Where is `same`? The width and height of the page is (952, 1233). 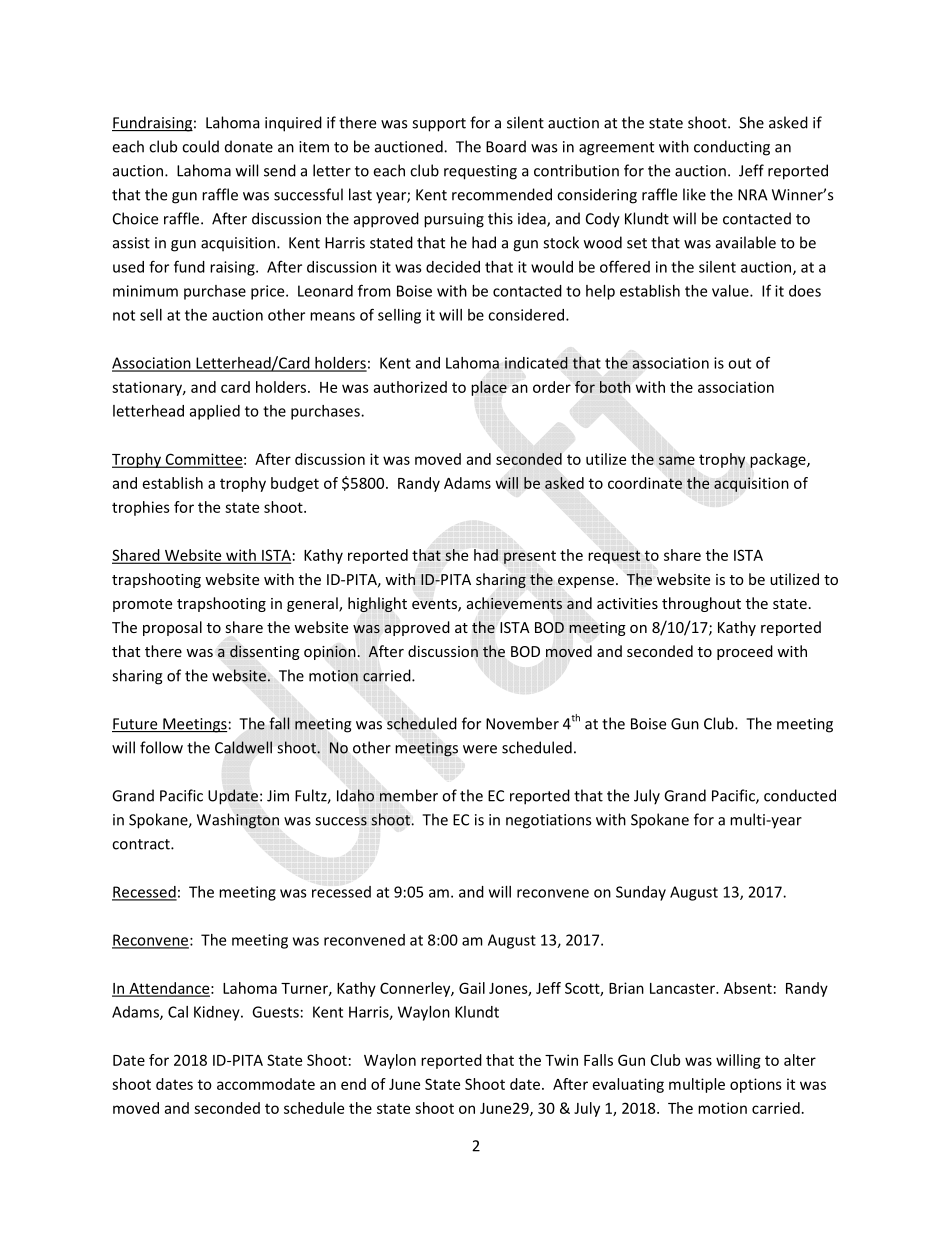
same is located at coordinates (677, 460).
